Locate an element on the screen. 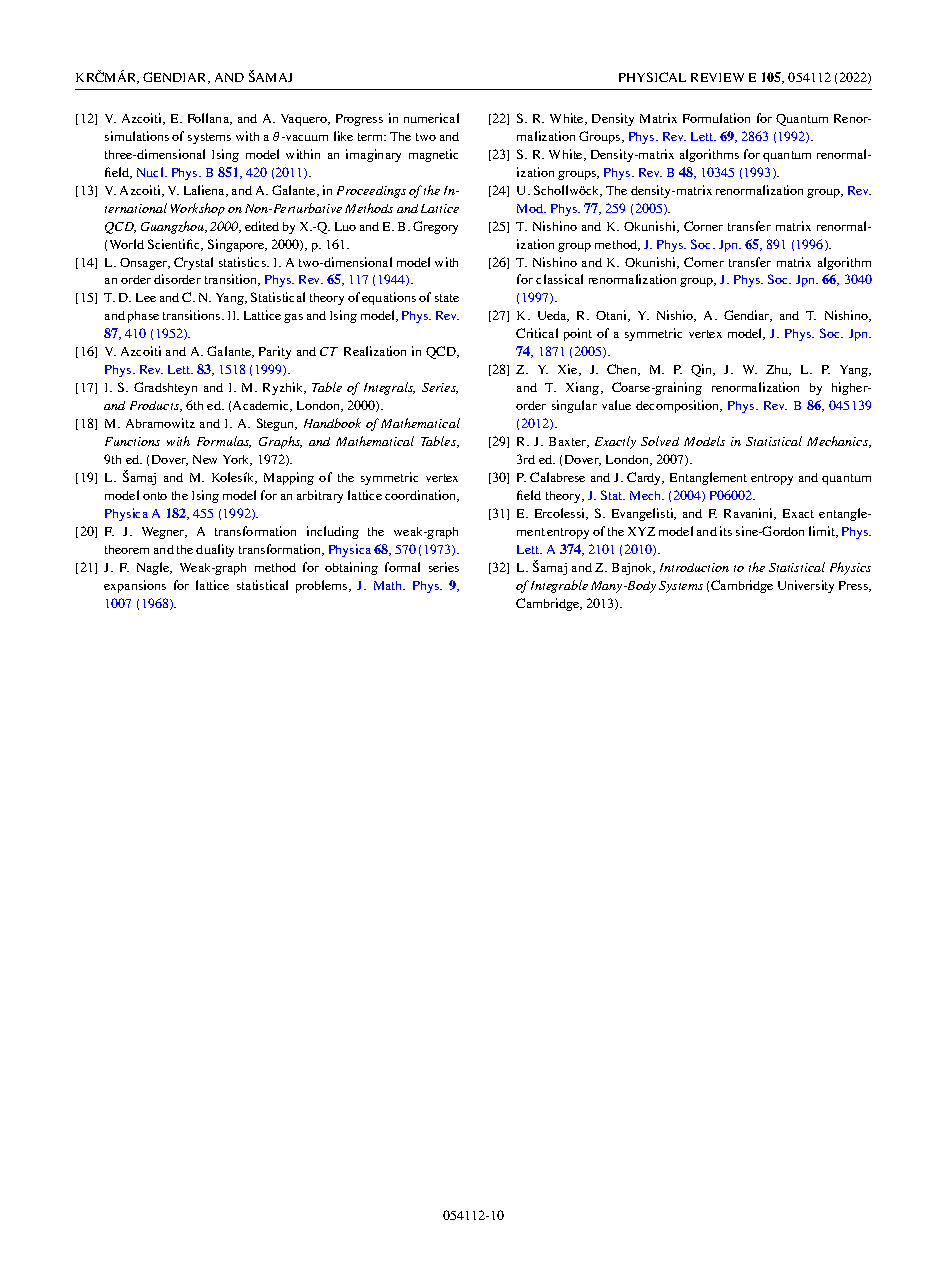 The image size is (952, 1270). Gregory is located at coordinates (435, 227).
